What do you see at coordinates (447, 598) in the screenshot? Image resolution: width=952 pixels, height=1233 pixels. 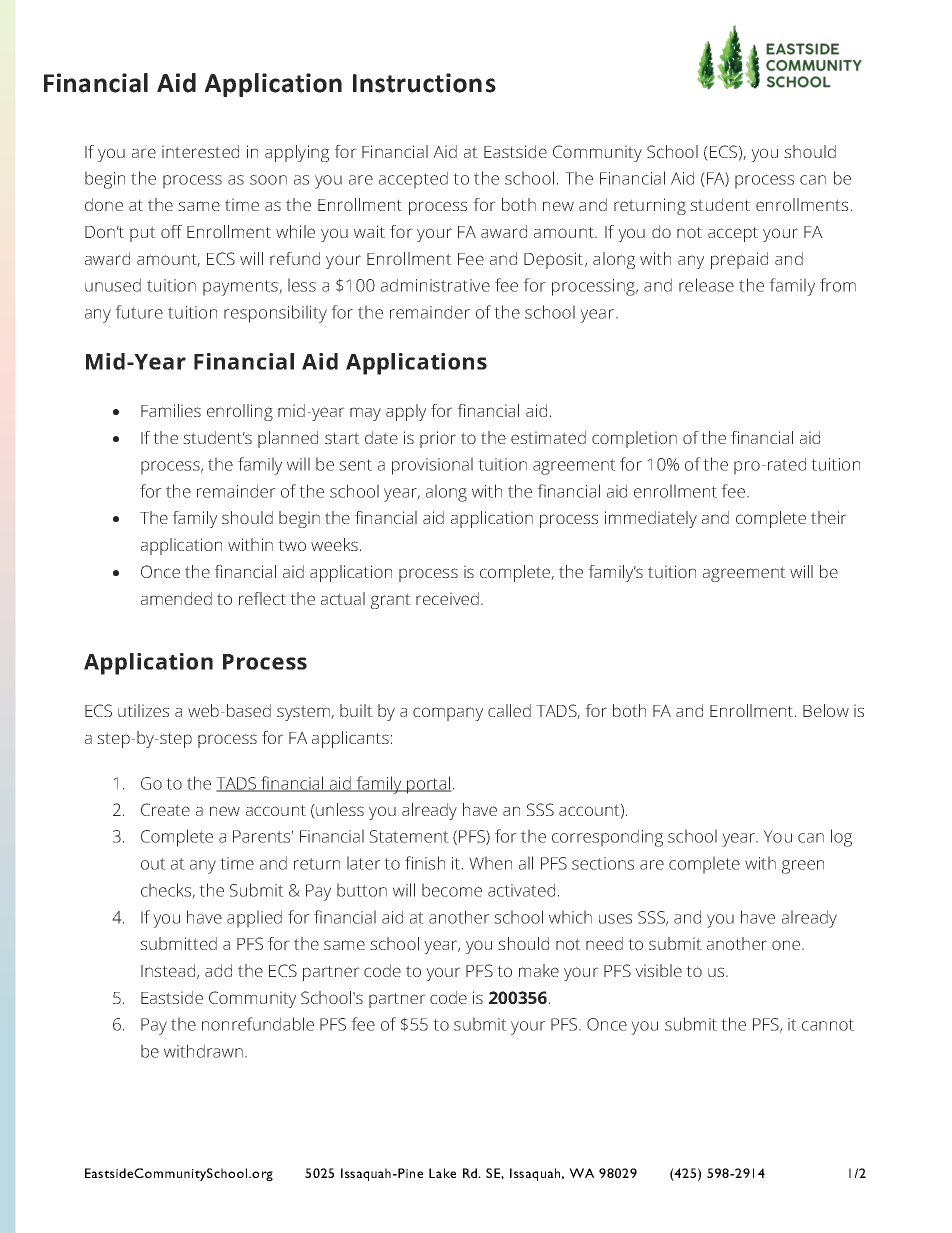 I see `received` at bounding box center [447, 598].
